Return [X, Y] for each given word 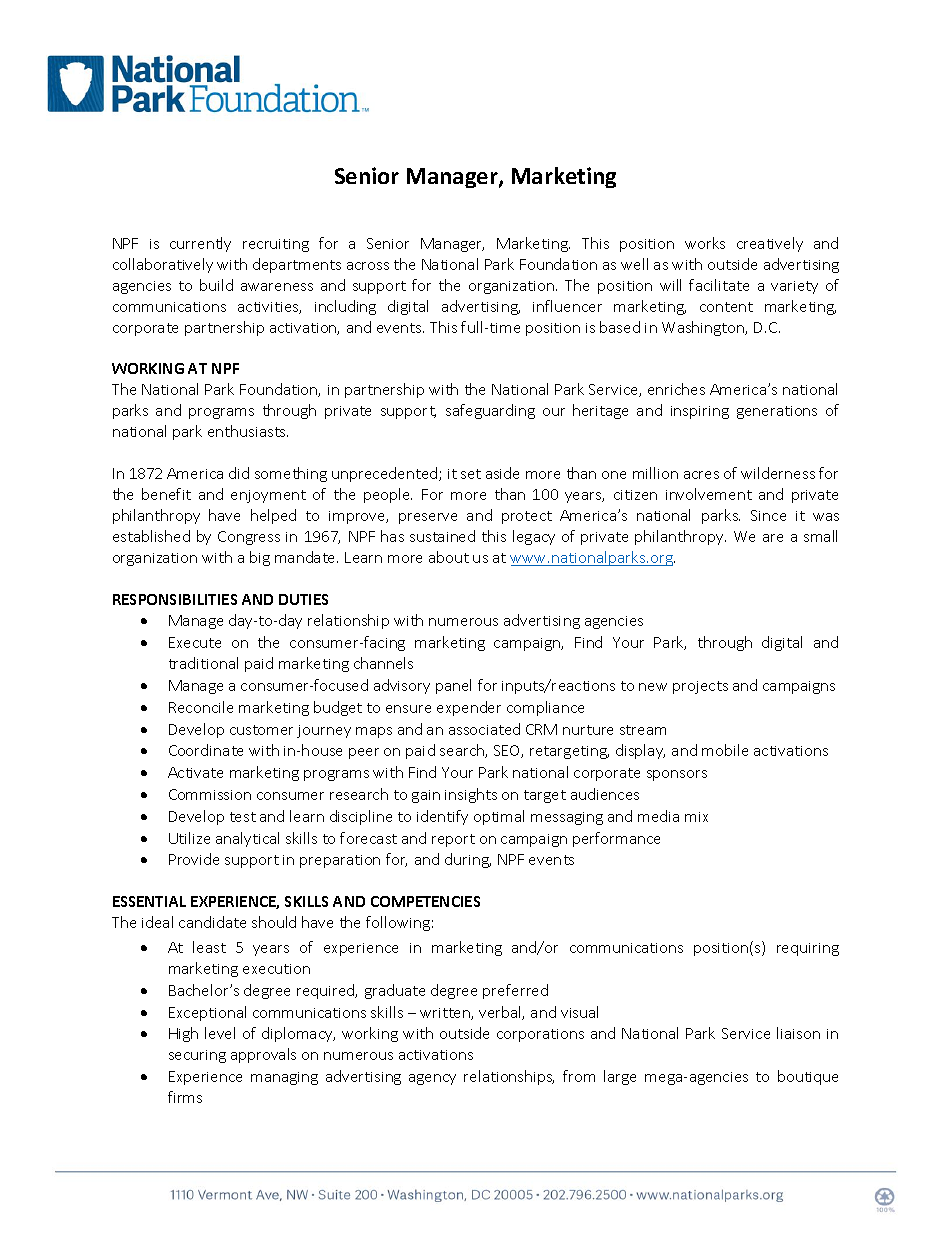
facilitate [719, 285]
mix [696, 817]
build [216, 285]
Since [768, 515]
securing [197, 1056]
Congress [249, 538]
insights [471, 795]
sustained [442, 536]
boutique [808, 1077]
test [243, 817]
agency [432, 1079]
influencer [567, 306]
